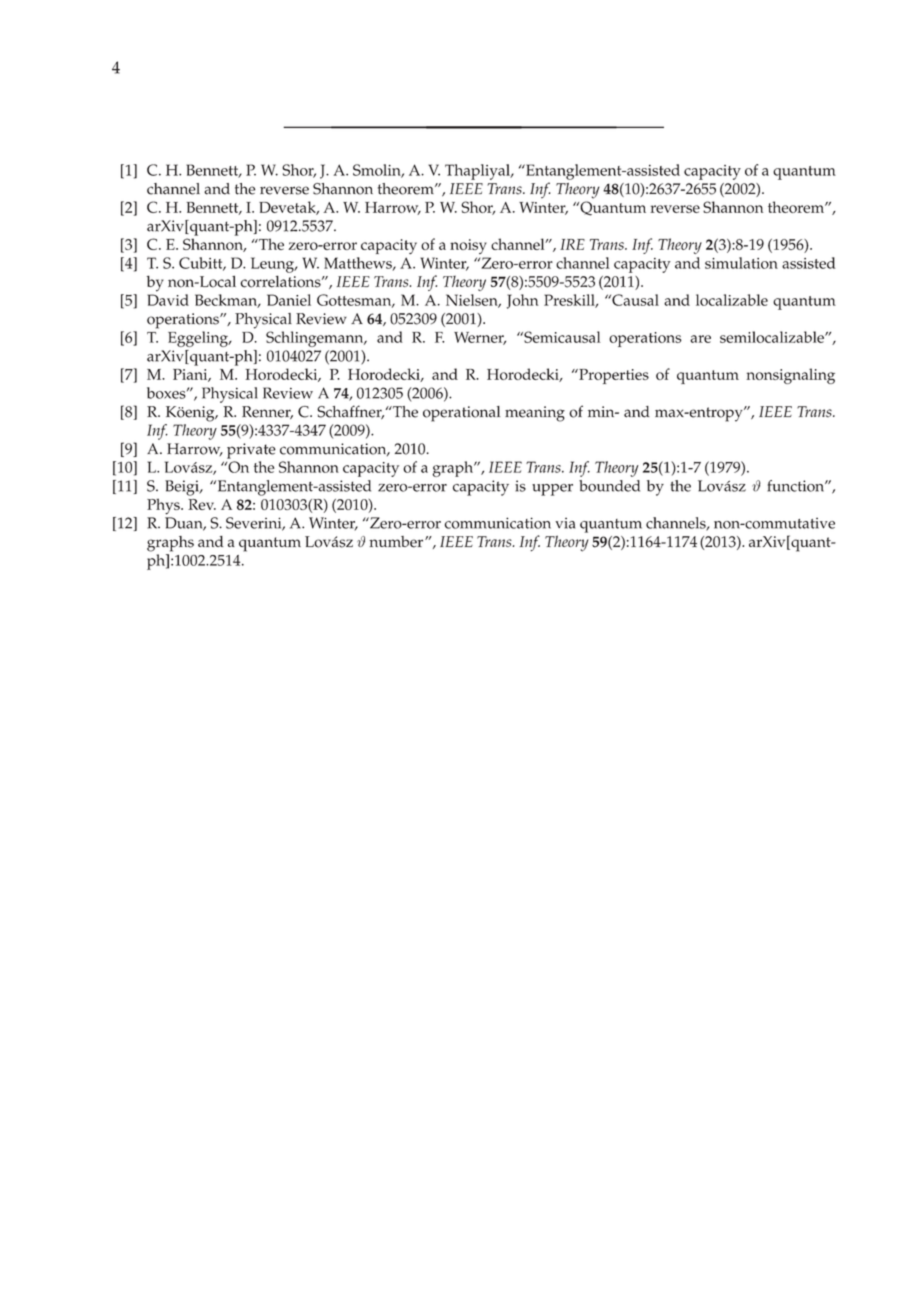 This screenshot has width=924, height=1308. I want to click on Properties, so click(613, 376).
